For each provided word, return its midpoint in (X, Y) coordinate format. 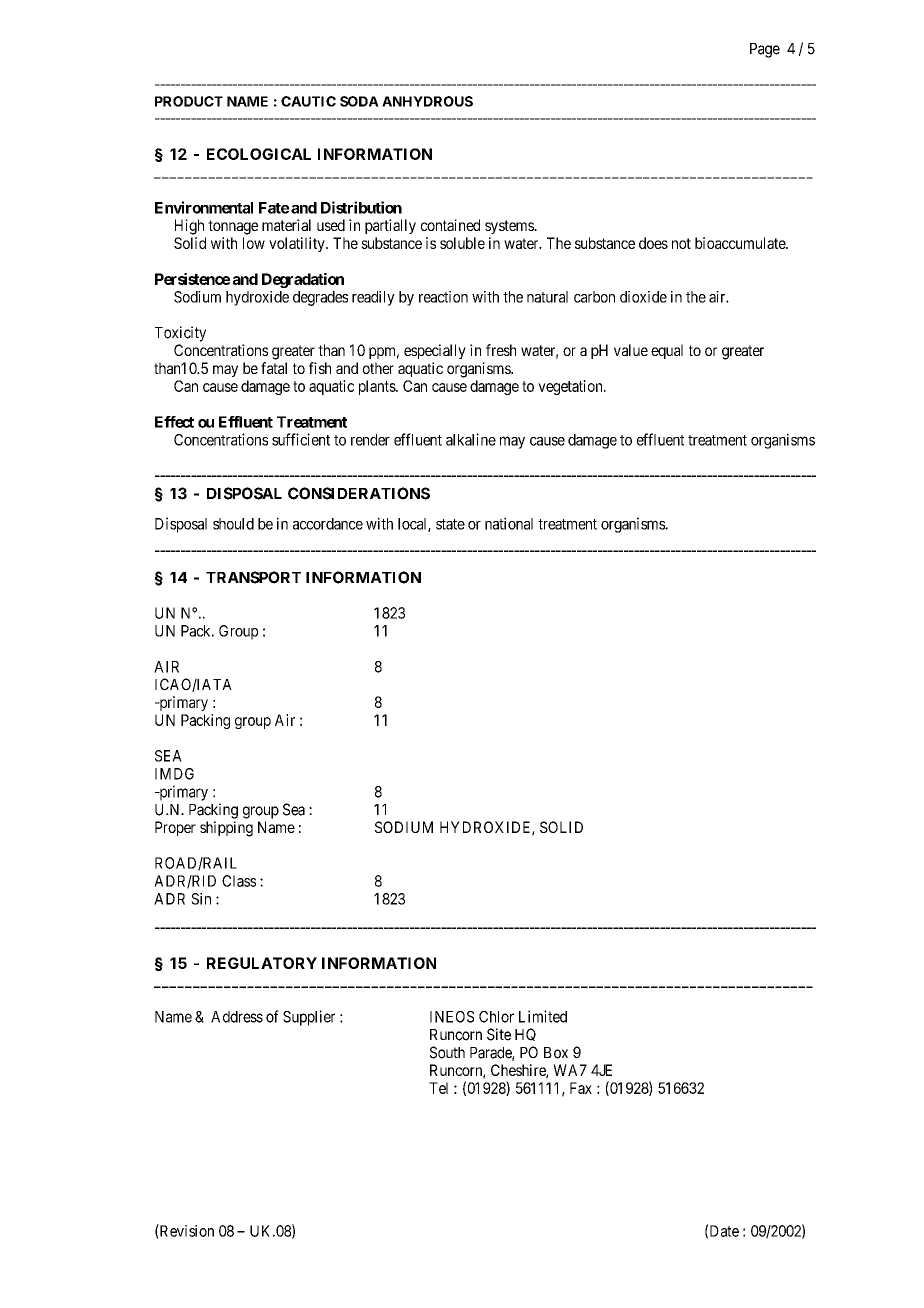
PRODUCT (189, 101)
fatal (274, 368)
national (509, 523)
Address (237, 1017)
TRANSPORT (253, 577)
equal (667, 351)
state (450, 524)
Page (765, 50)
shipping (226, 829)
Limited (543, 1016)
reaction (443, 297)
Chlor (496, 1017)
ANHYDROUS (427, 101)
